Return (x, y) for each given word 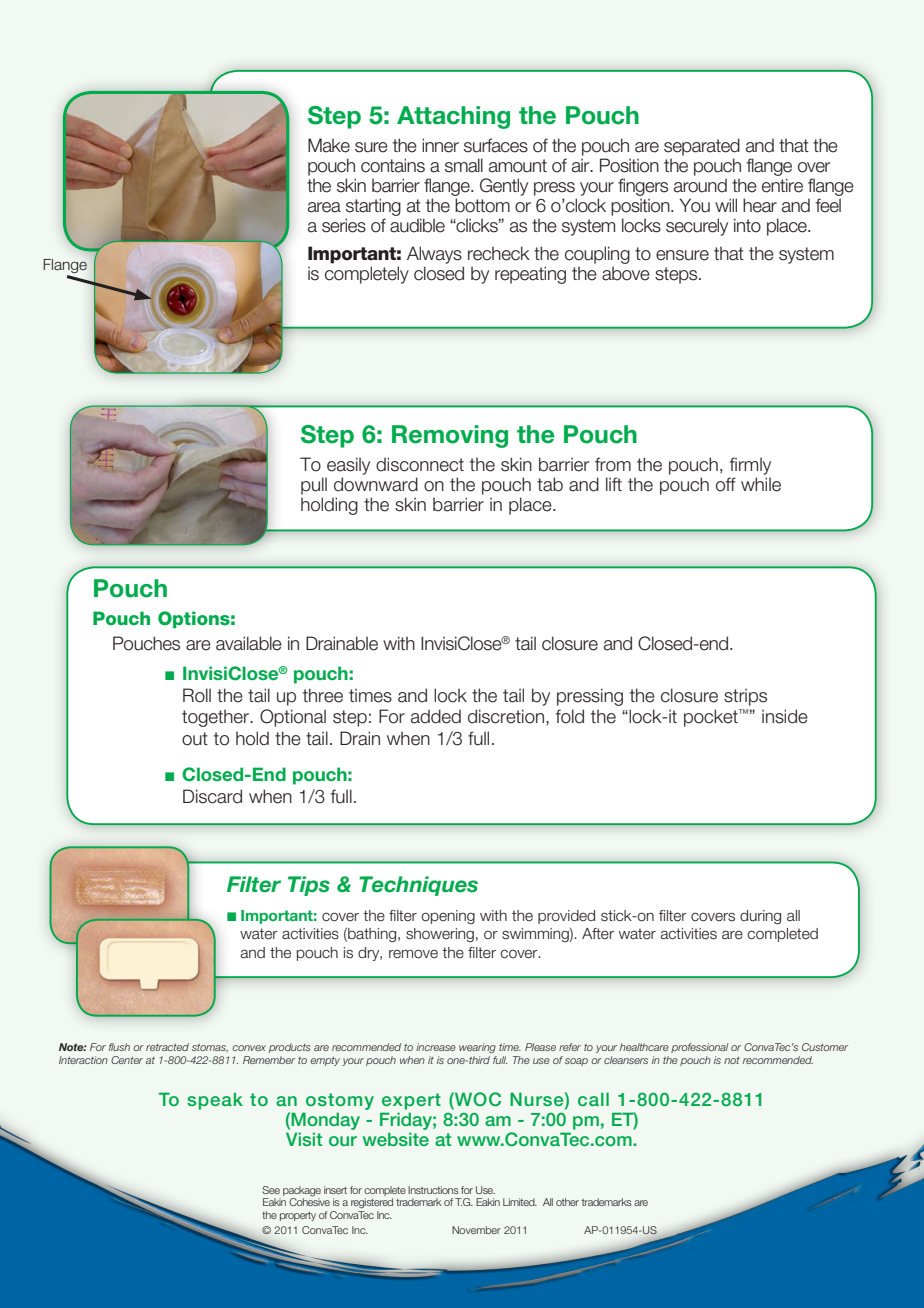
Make (329, 145)
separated (702, 147)
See (271, 1190)
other (567, 1202)
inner (440, 145)
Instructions (433, 1190)
